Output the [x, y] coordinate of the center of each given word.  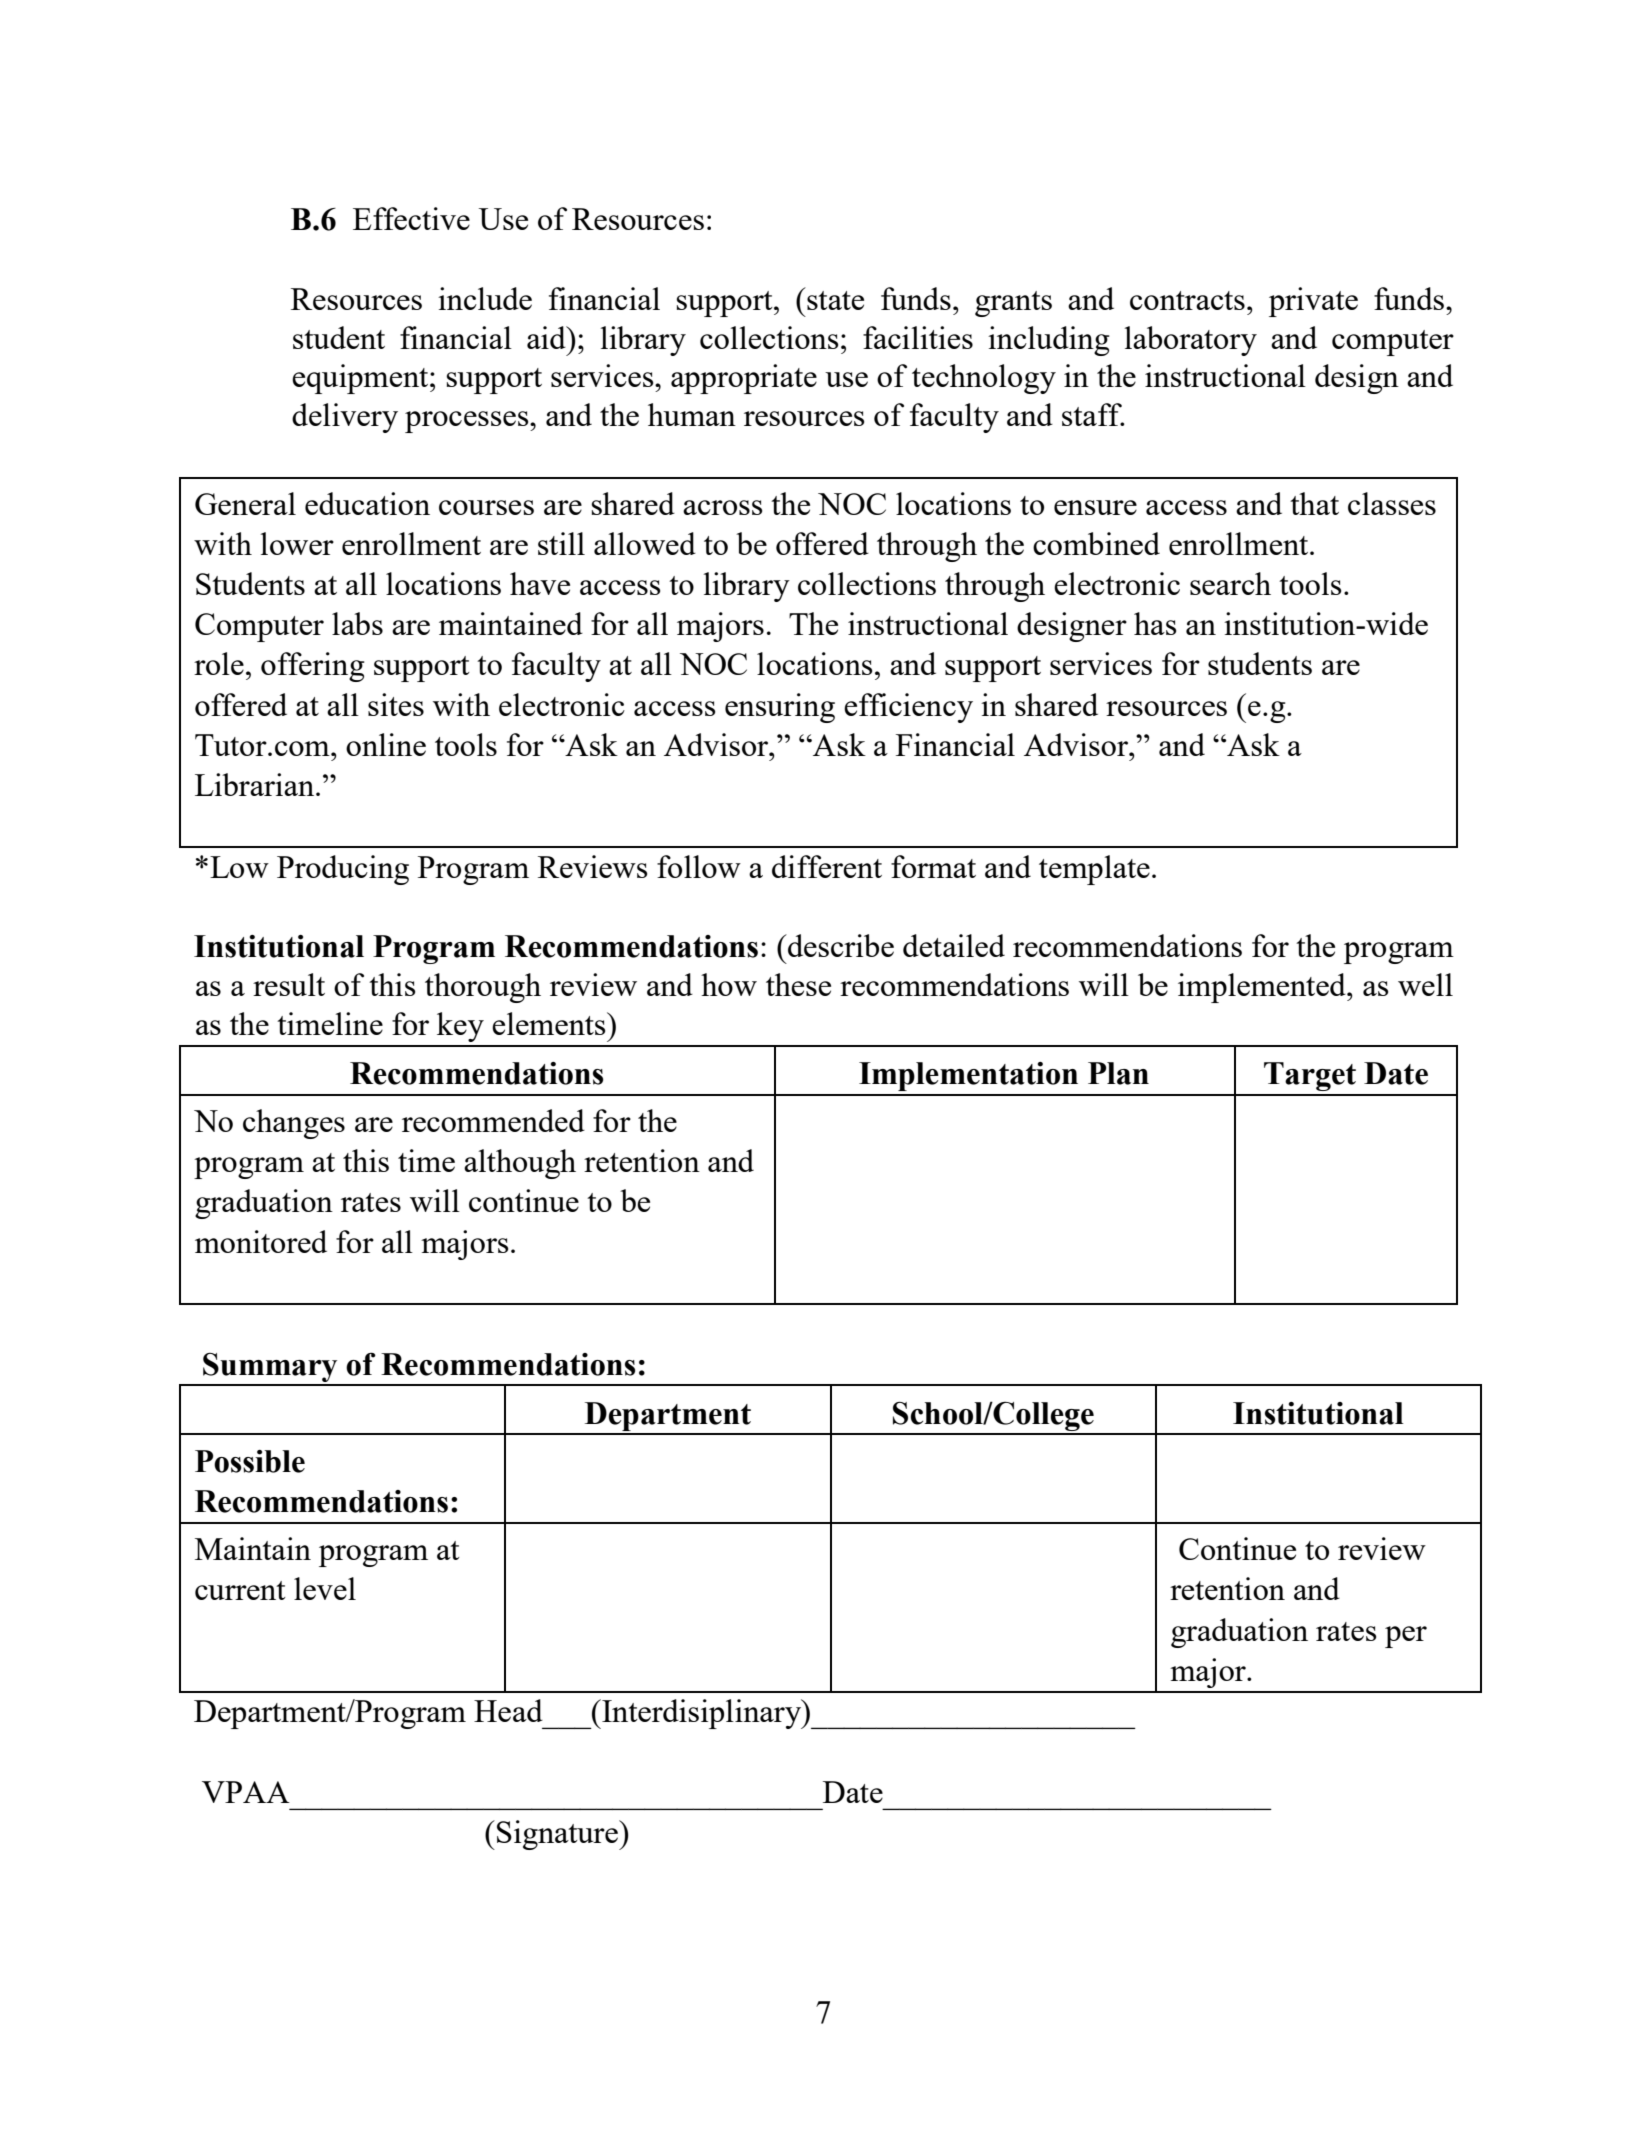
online [386, 744]
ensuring [780, 708]
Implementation [968, 1076]
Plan [1118, 1073]
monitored [261, 1241]
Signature [558, 1835]
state [835, 300]
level [325, 1588]
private [1313, 302]
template [1094, 870]
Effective [411, 218]
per [1406, 1637]
